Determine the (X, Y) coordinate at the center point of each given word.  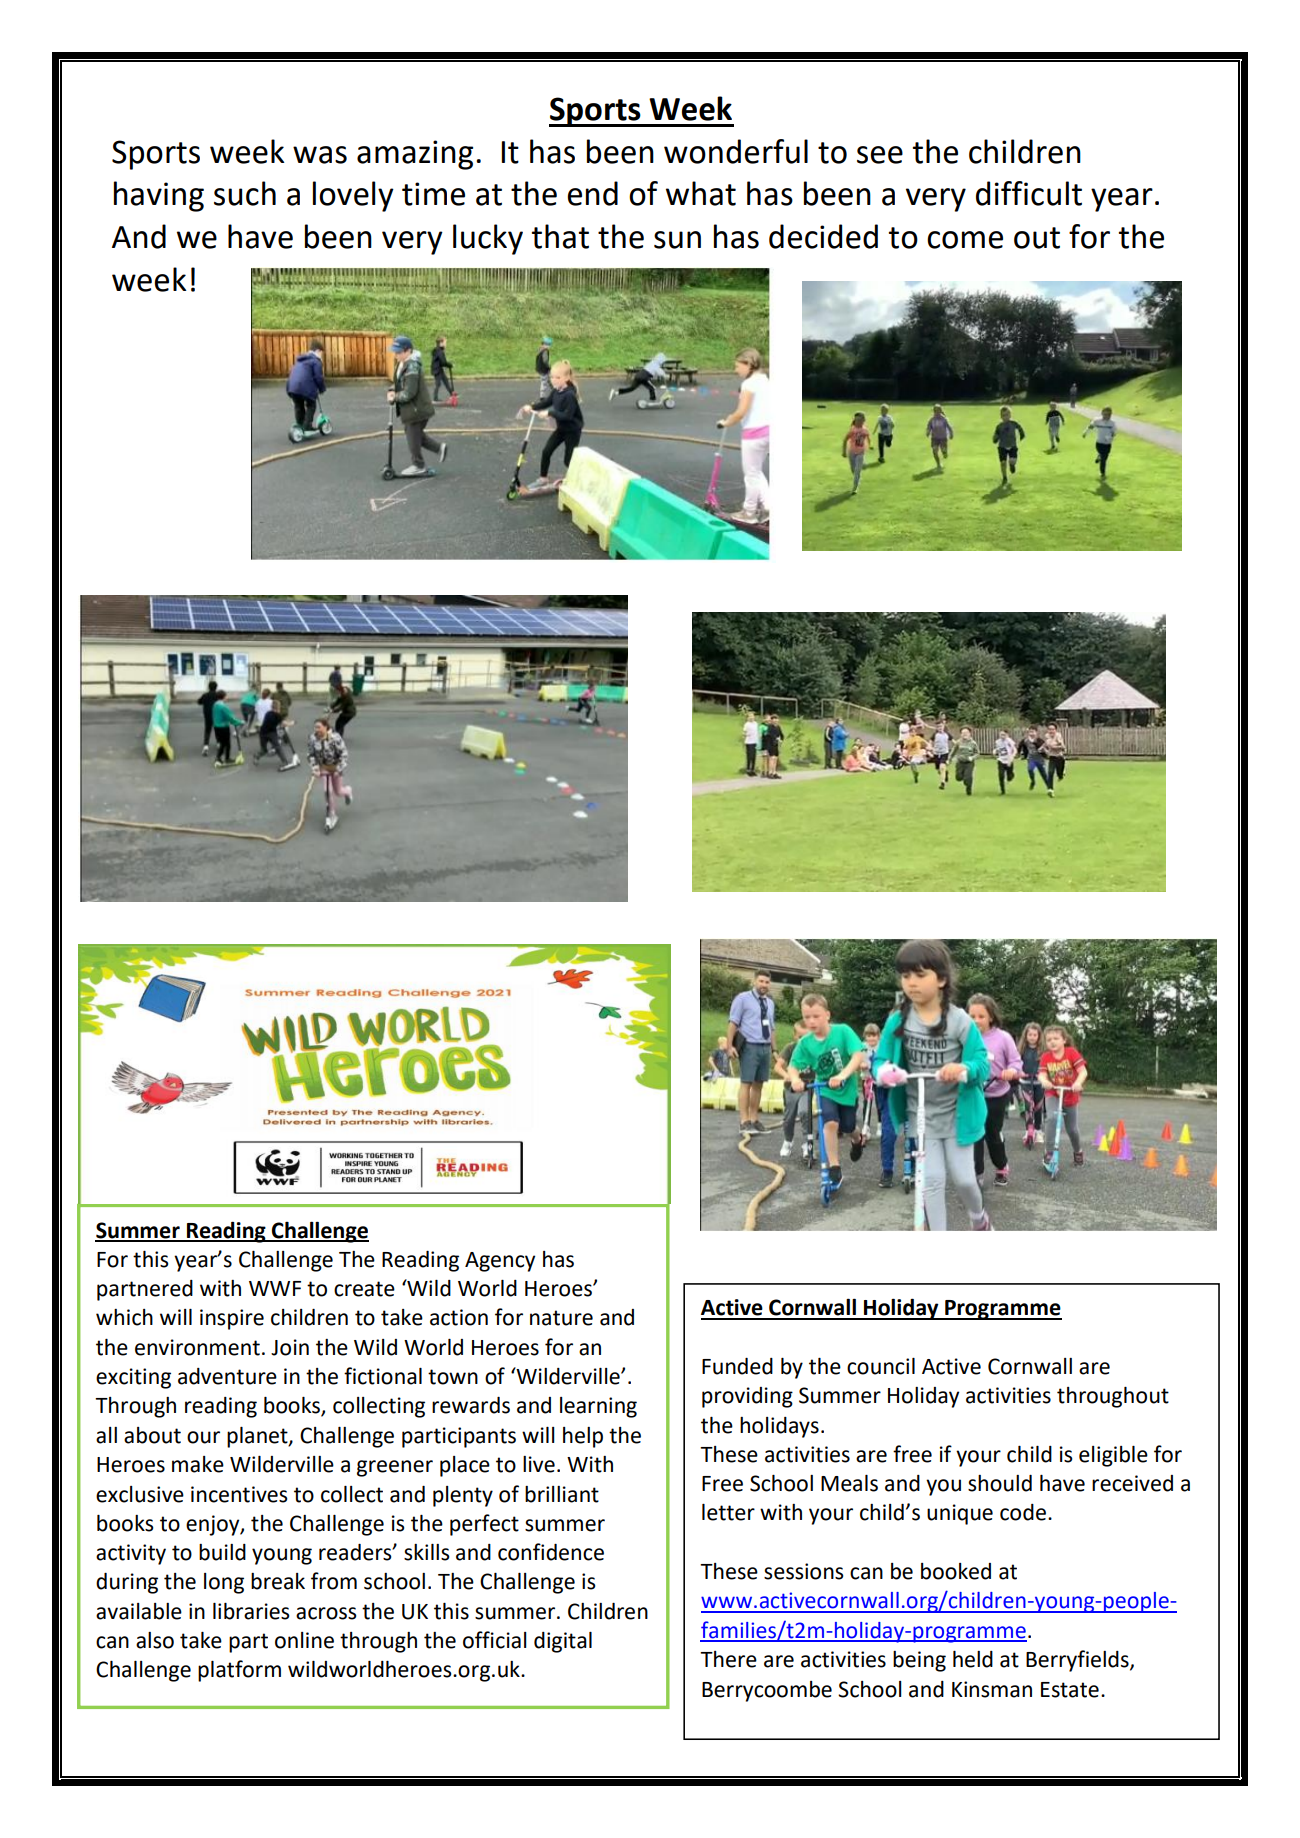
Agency (500, 1262)
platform (239, 1671)
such (245, 193)
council (881, 1366)
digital (563, 1642)
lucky (488, 239)
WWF (275, 1288)
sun (677, 240)
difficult (1029, 193)
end (592, 193)
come (965, 240)
